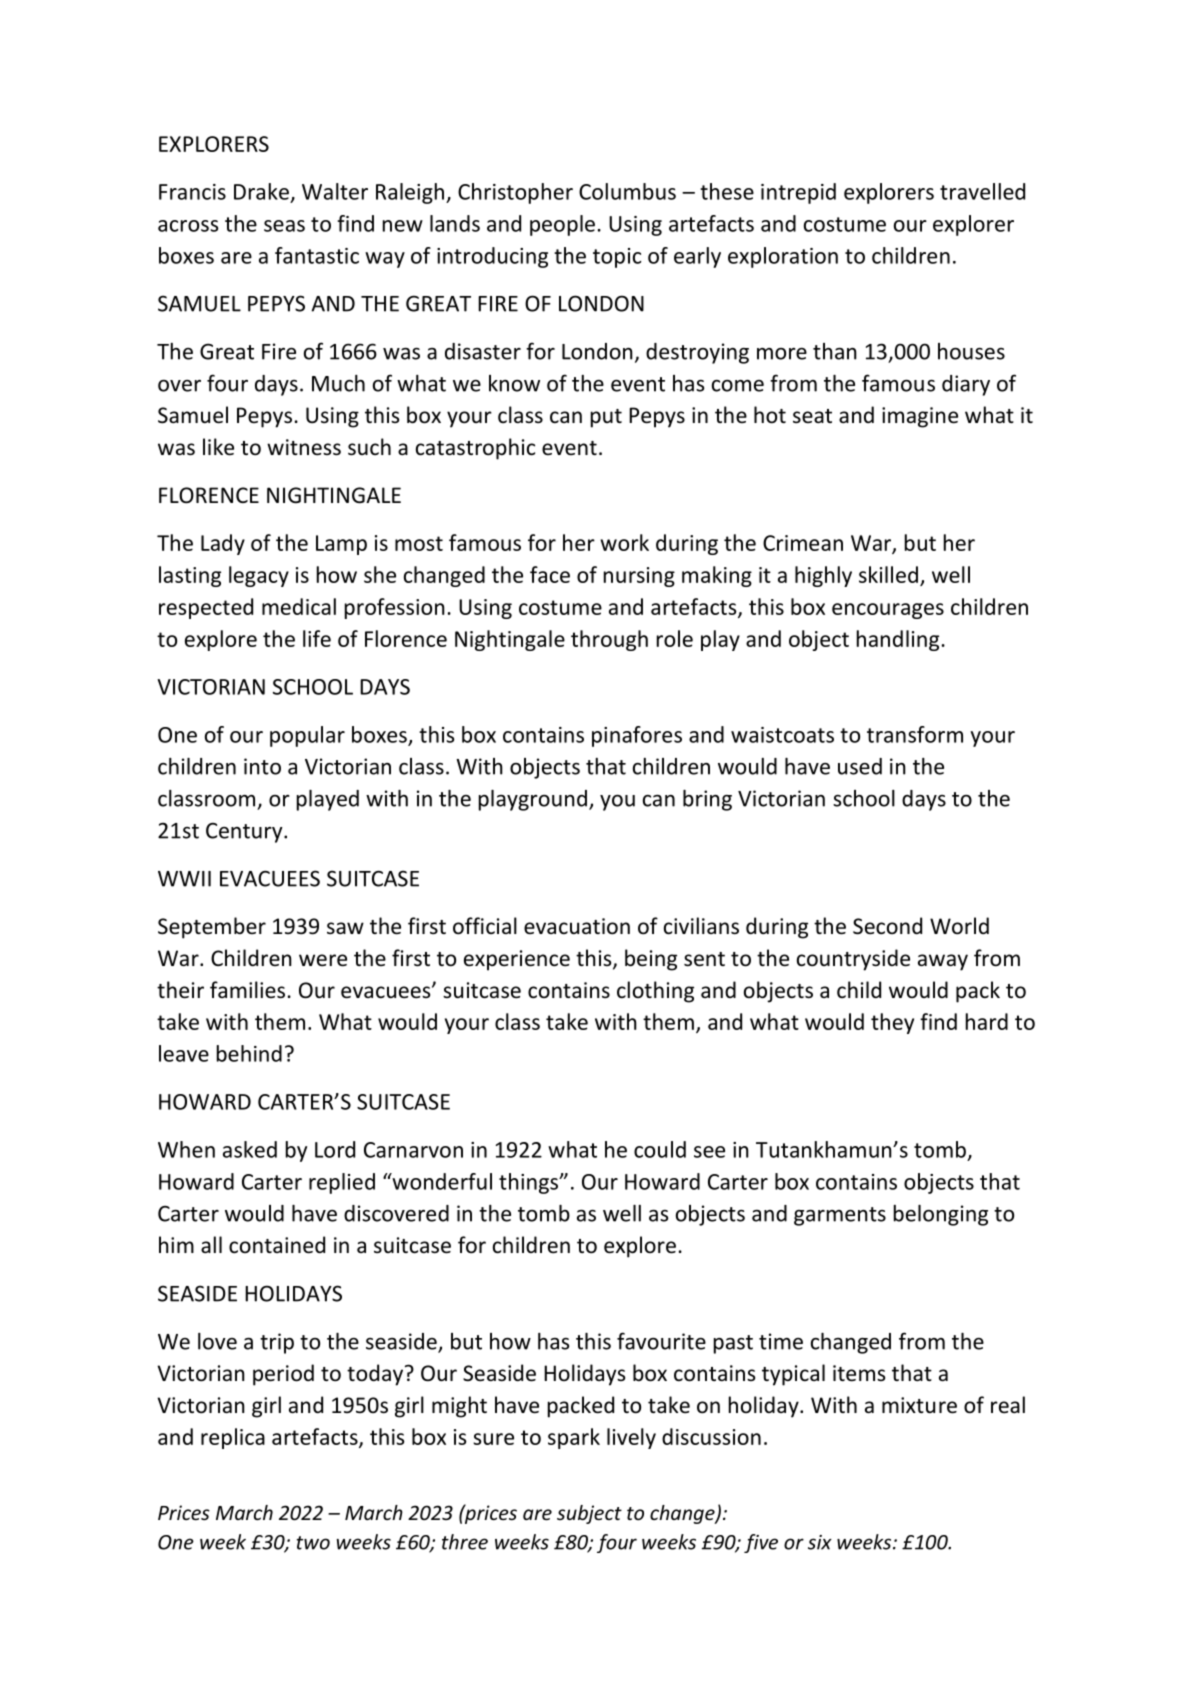 Image resolution: width=1200 pixels, height=1697 pixels. I want to click on asked, so click(250, 1149).
